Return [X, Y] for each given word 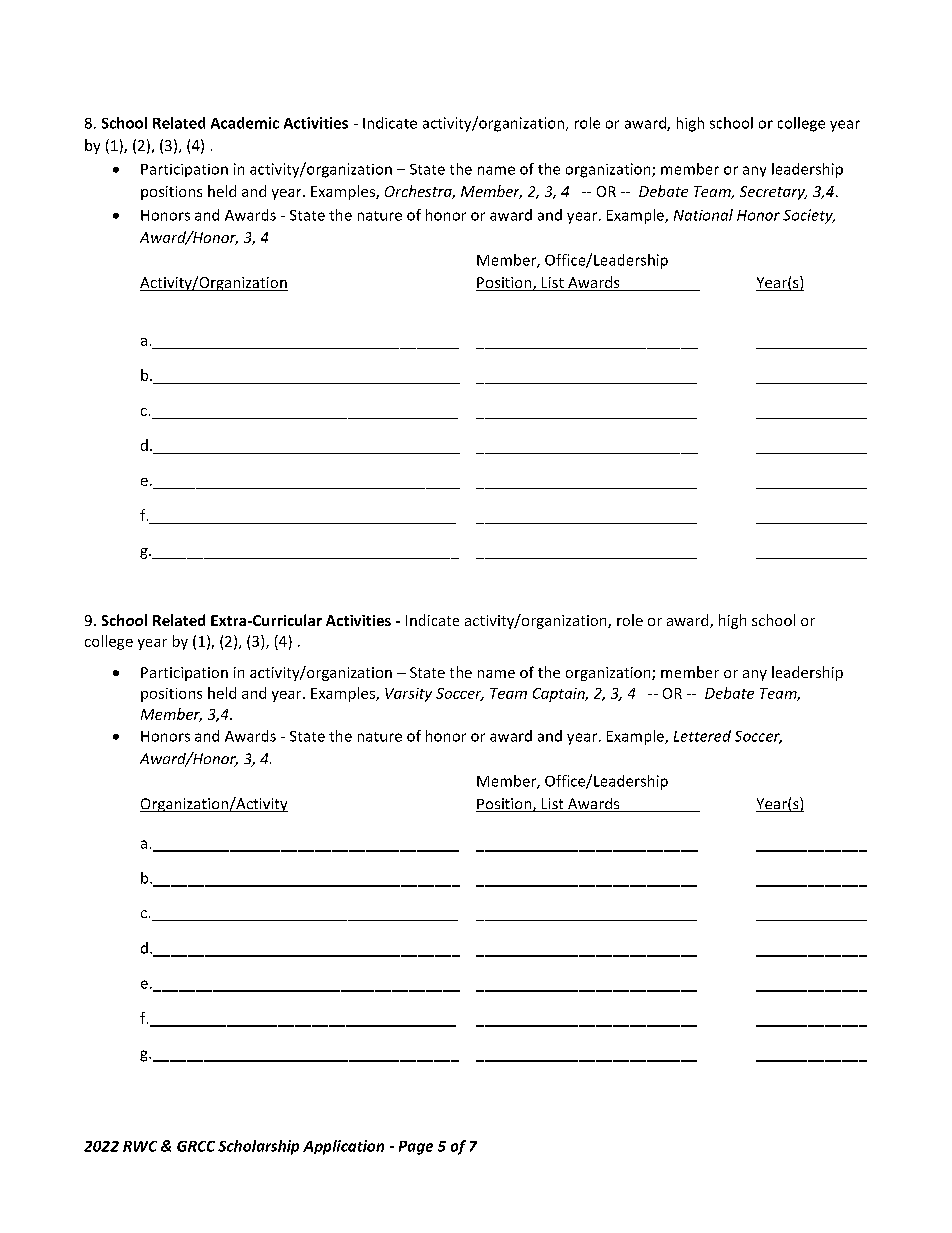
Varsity [408, 695]
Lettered [702, 736]
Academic [245, 123]
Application [343, 1147]
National [703, 215]
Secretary [773, 193]
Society [809, 216]
